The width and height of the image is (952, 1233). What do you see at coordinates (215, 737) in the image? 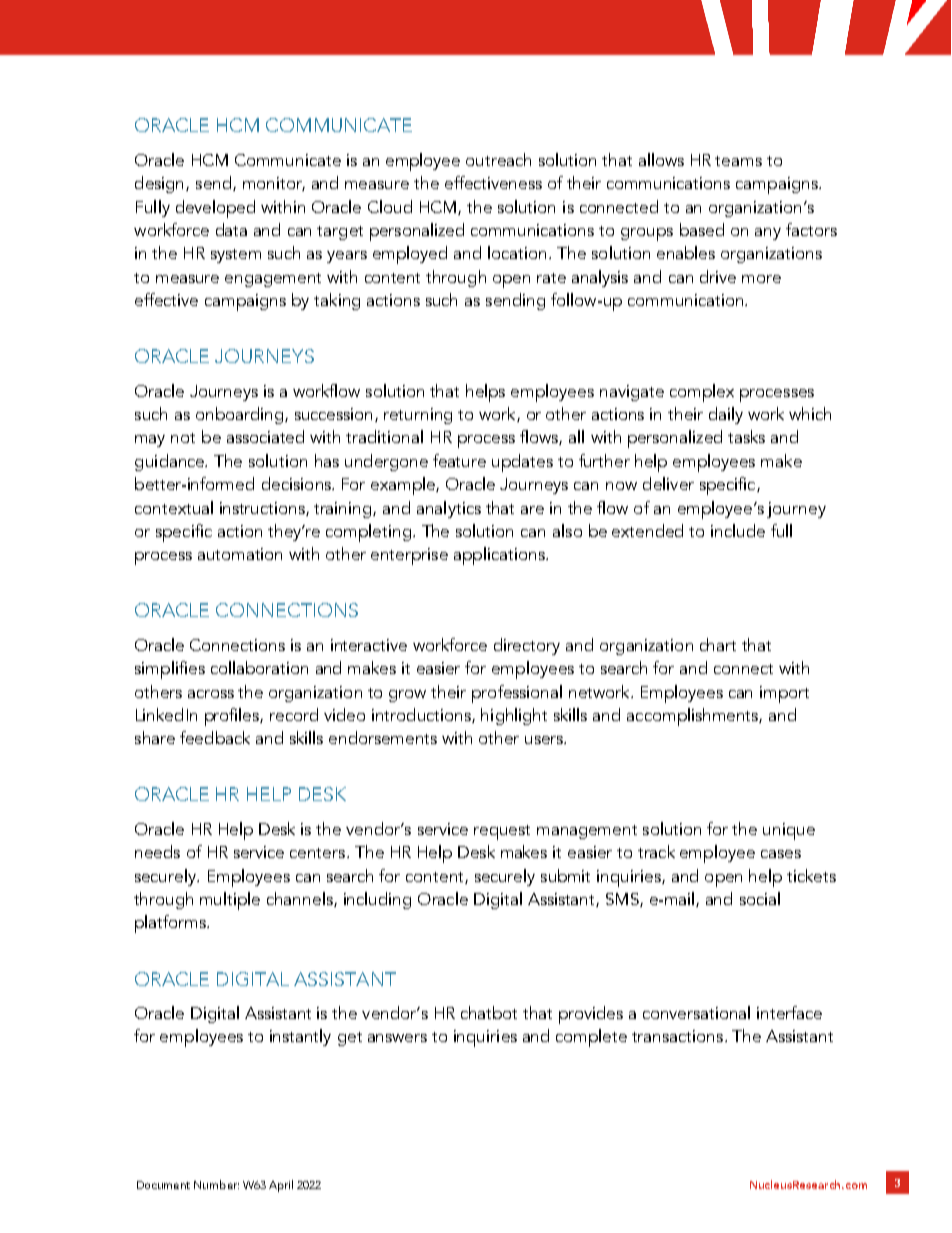
I see `feedback` at bounding box center [215, 737].
